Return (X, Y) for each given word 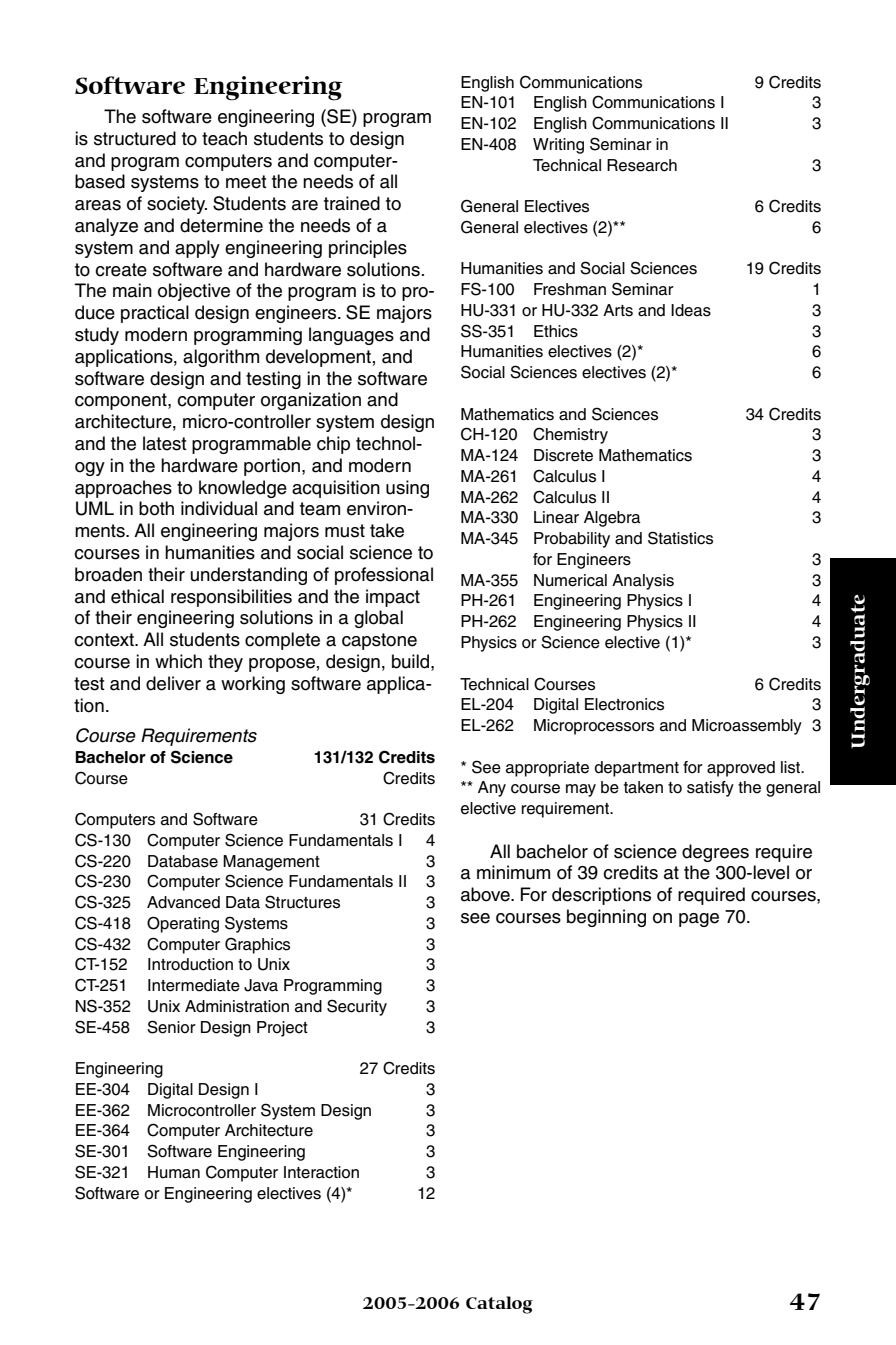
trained (352, 203)
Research (642, 165)
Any (492, 789)
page (699, 920)
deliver (173, 683)
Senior (171, 1027)
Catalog (499, 1305)
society (177, 205)
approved (741, 769)
